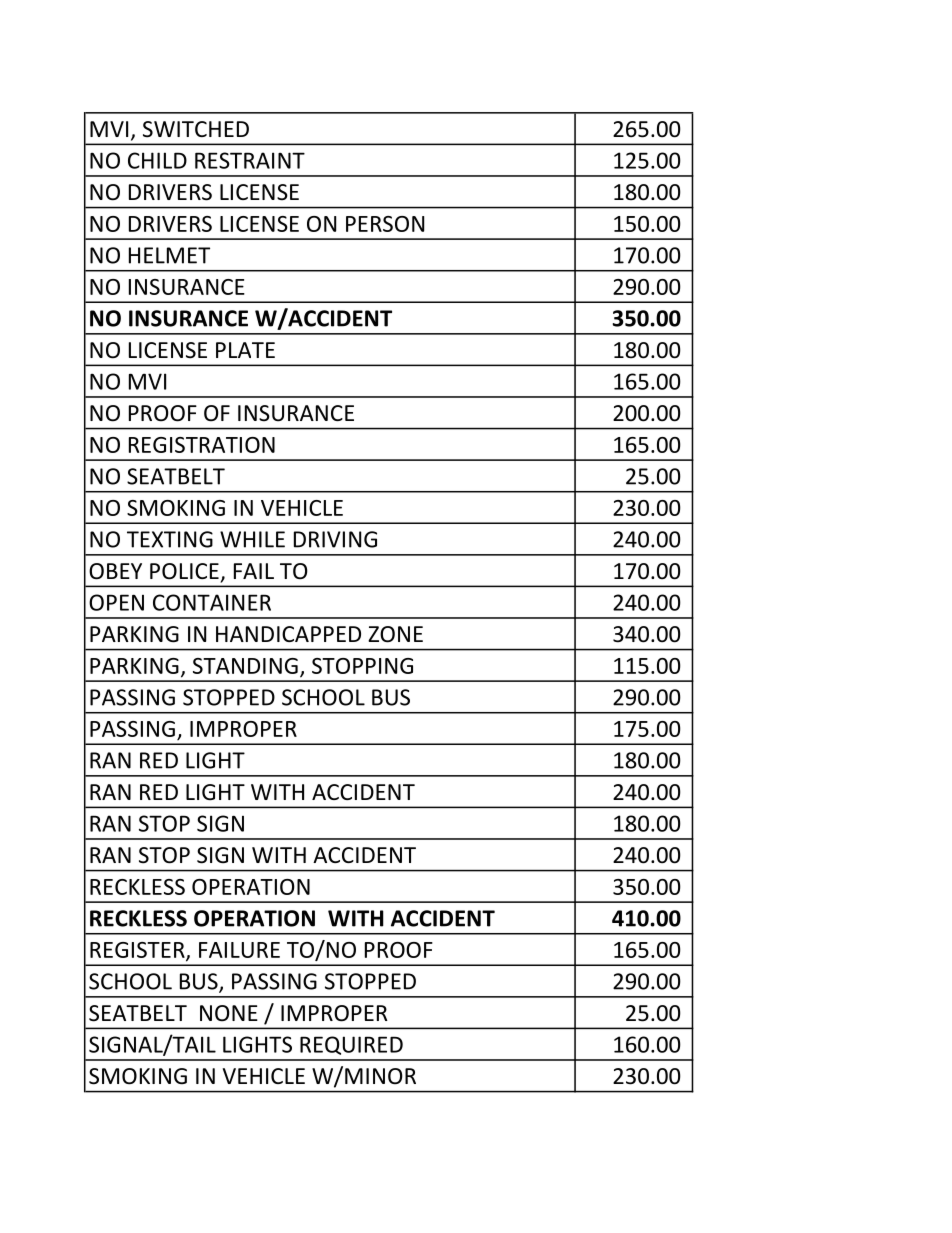 The image size is (952, 1233). What do you see at coordinates (395, 634) in the screenshot?
I see `ZONE` at bounding box center [395, 634].
